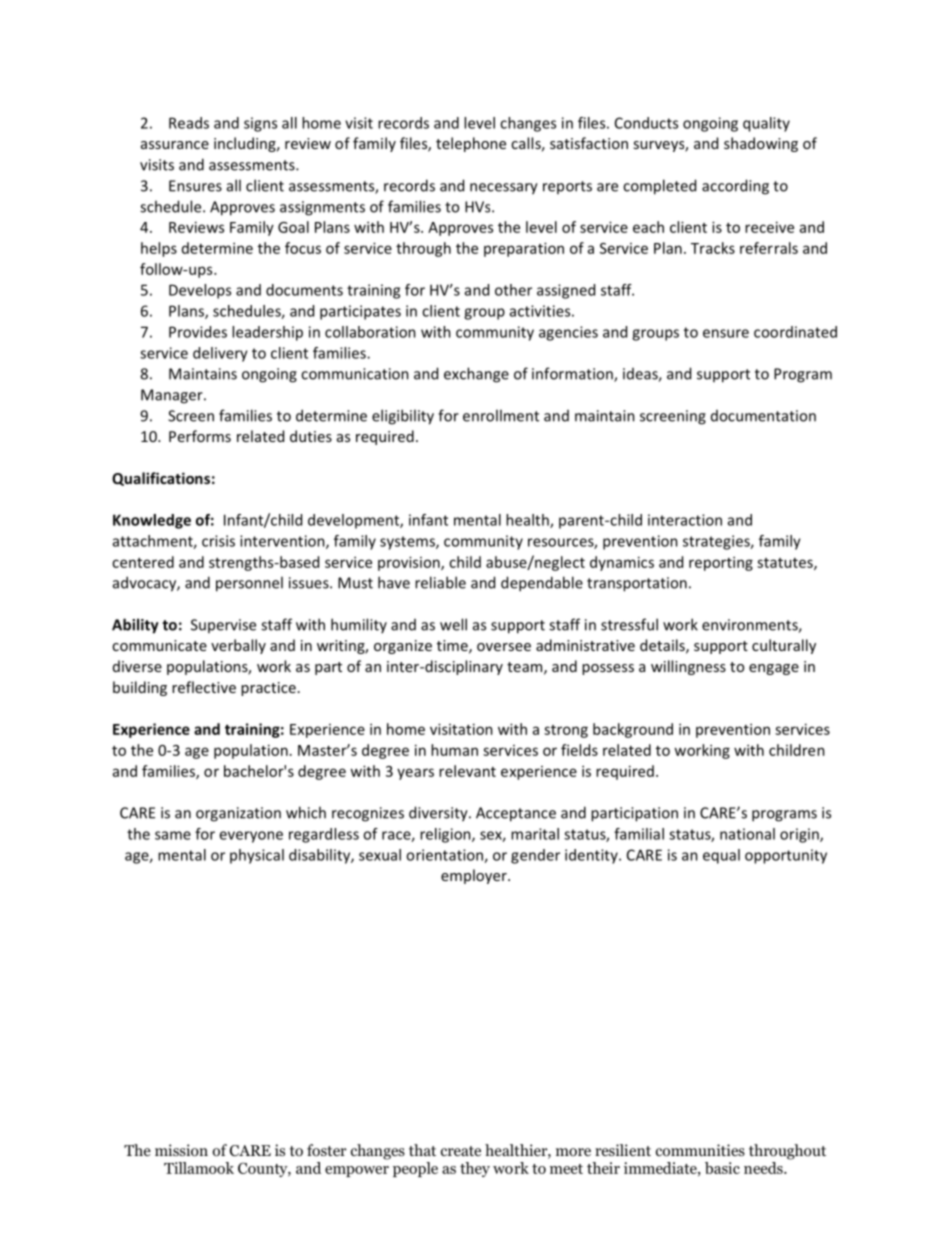 The height and width of the page is (1233, 952). What do you see at coordinates (461, 1151) in the page?
I see `create` at bounding box center [461, 1151].
